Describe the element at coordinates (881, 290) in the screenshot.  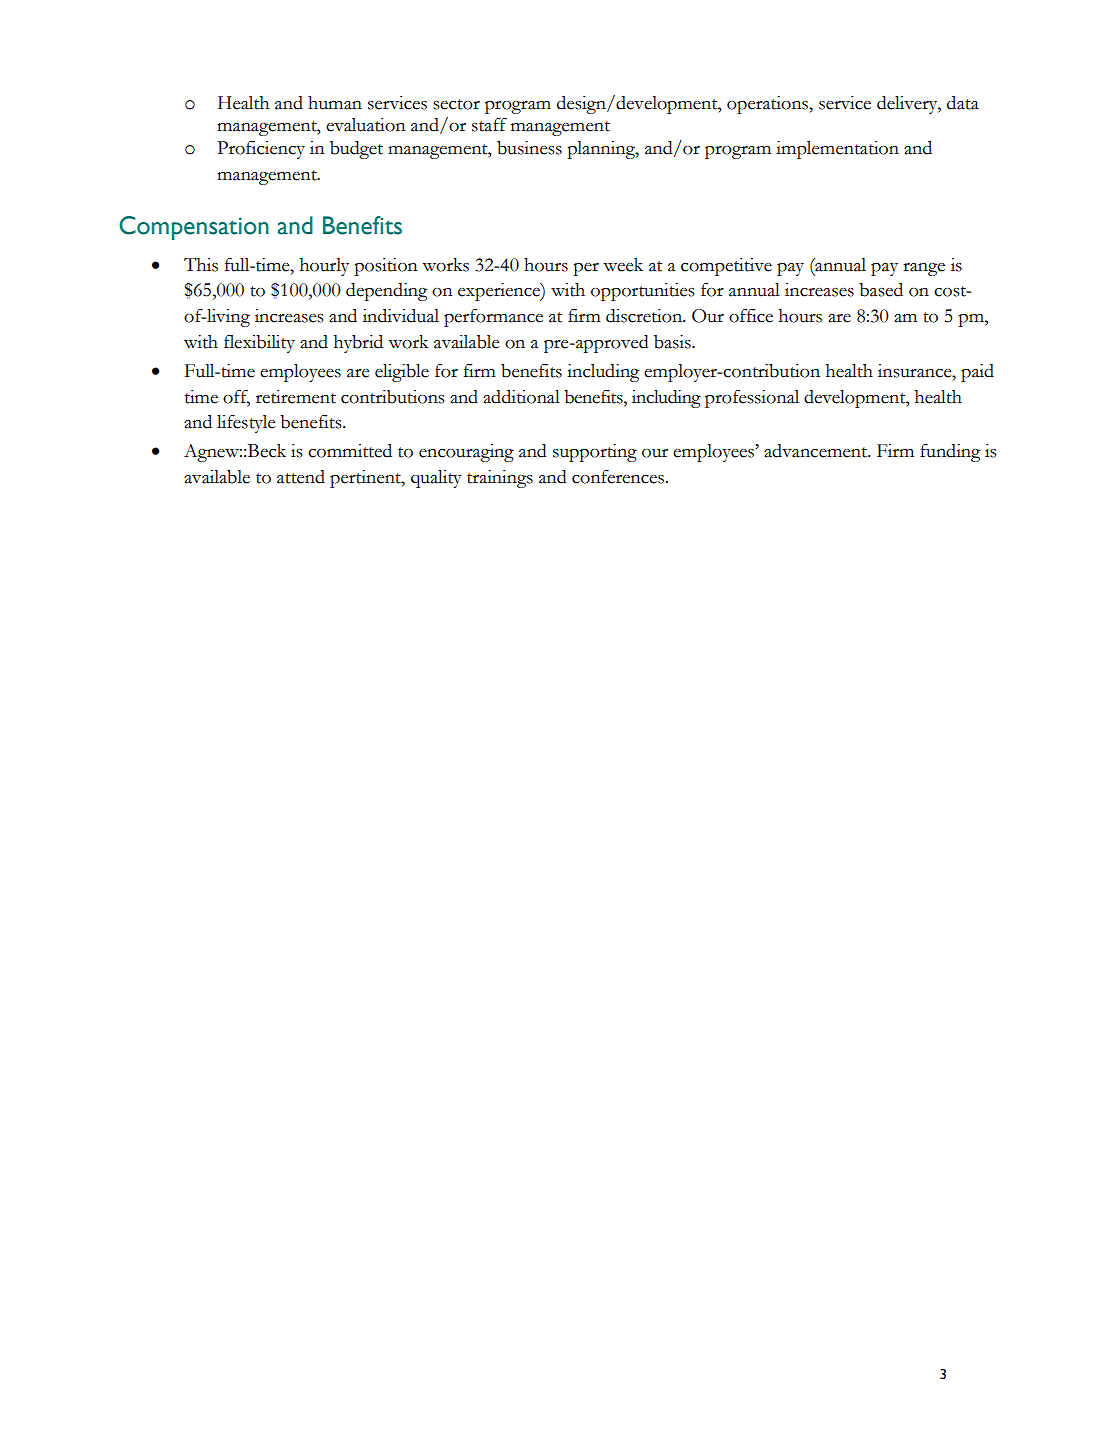
I see `based` at that location.
